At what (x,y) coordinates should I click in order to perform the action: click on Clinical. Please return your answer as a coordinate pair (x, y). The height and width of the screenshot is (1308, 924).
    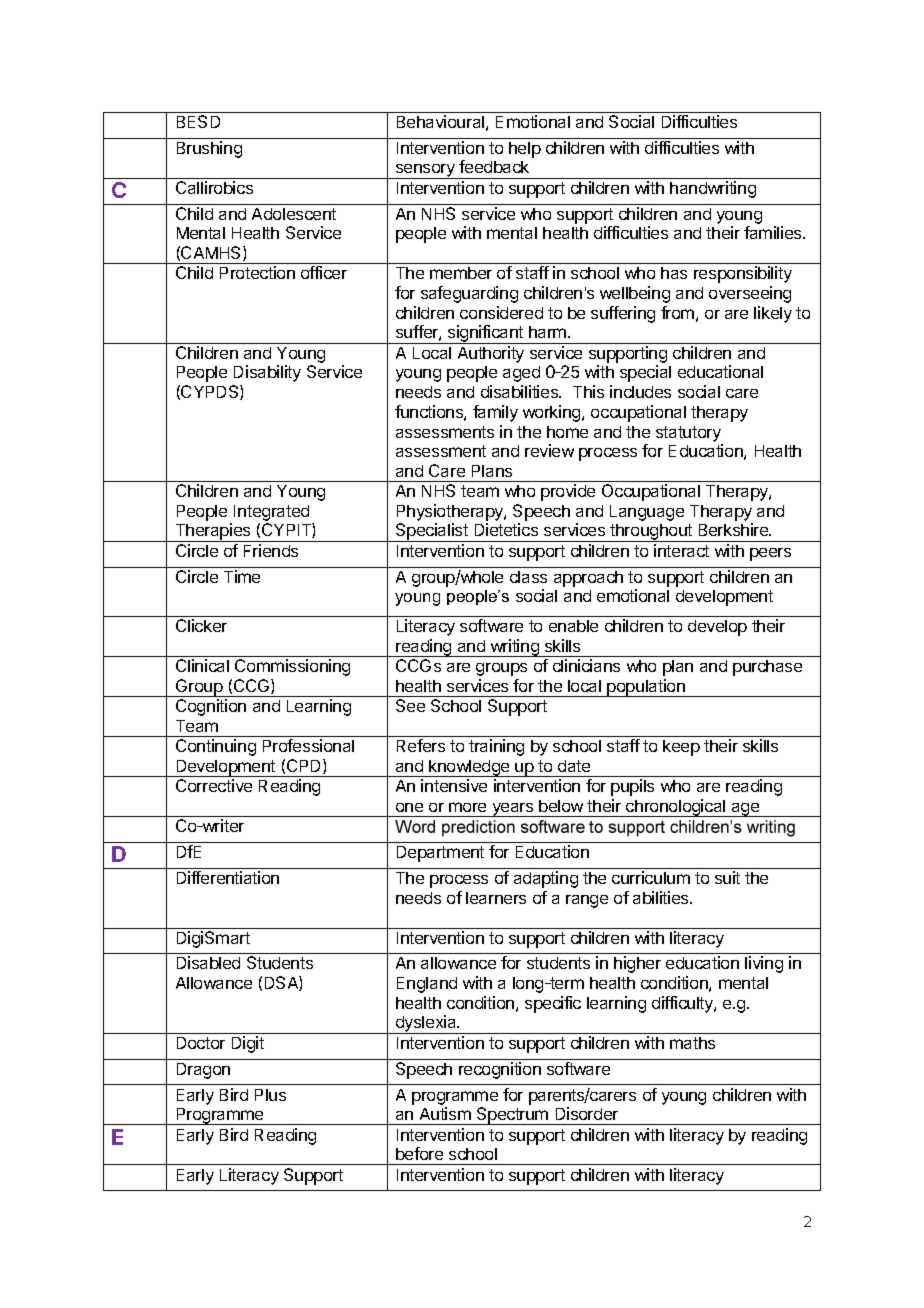
    Looking at the image, I should click on (202, 665).
